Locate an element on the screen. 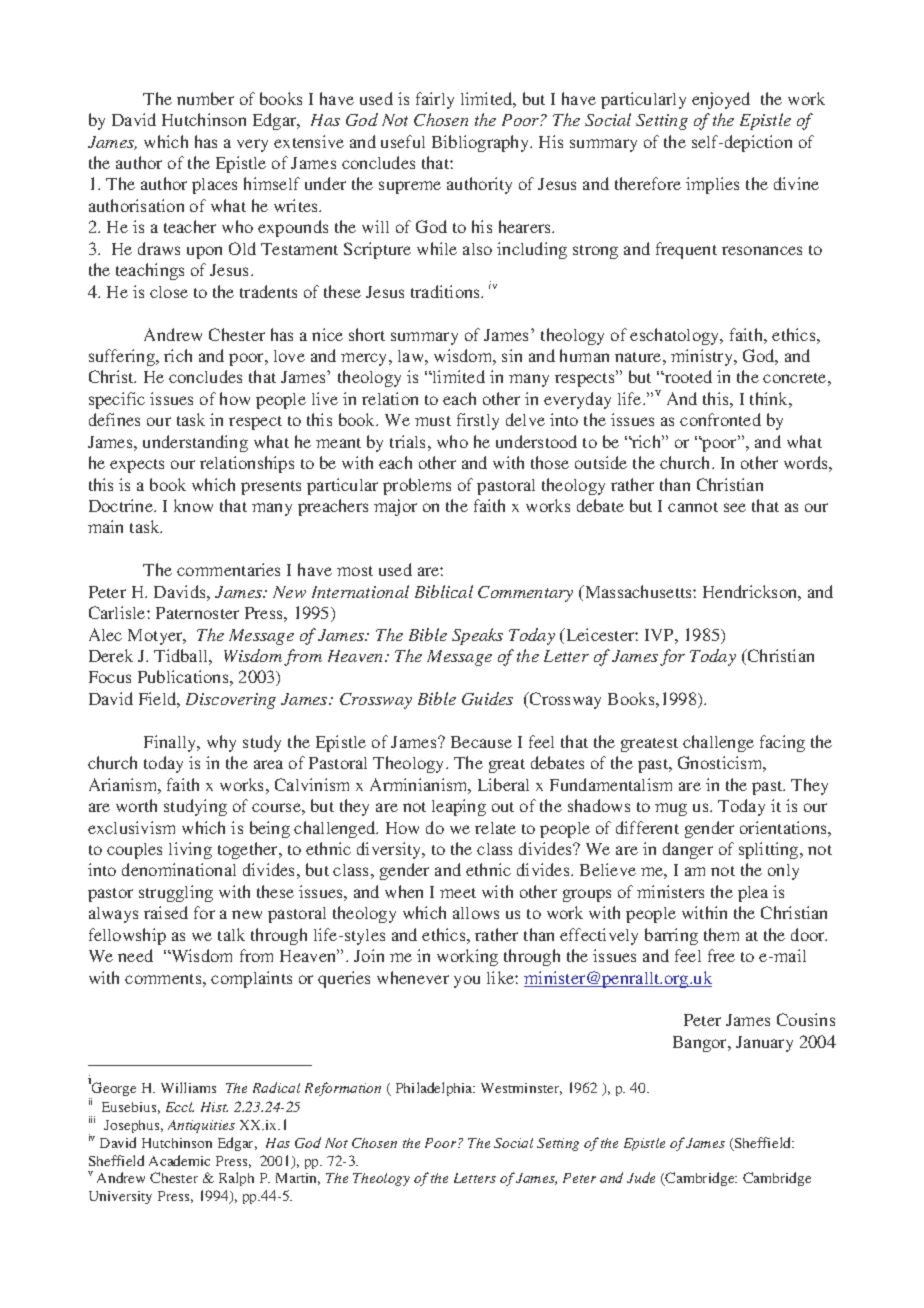 The image size is (924, 1308). know is located at coordinates (193, 505).
